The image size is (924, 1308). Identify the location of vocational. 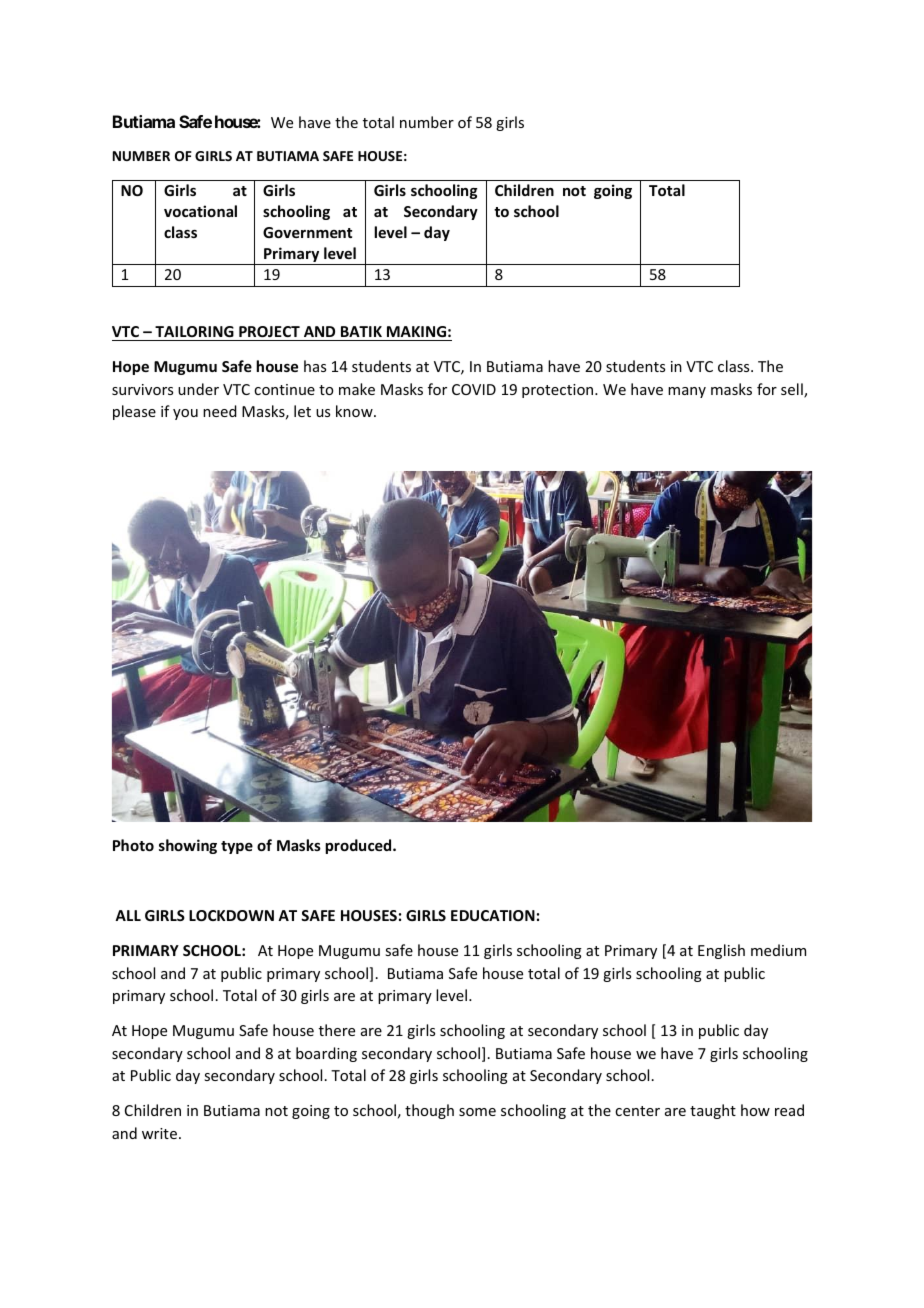
(200, 211).
